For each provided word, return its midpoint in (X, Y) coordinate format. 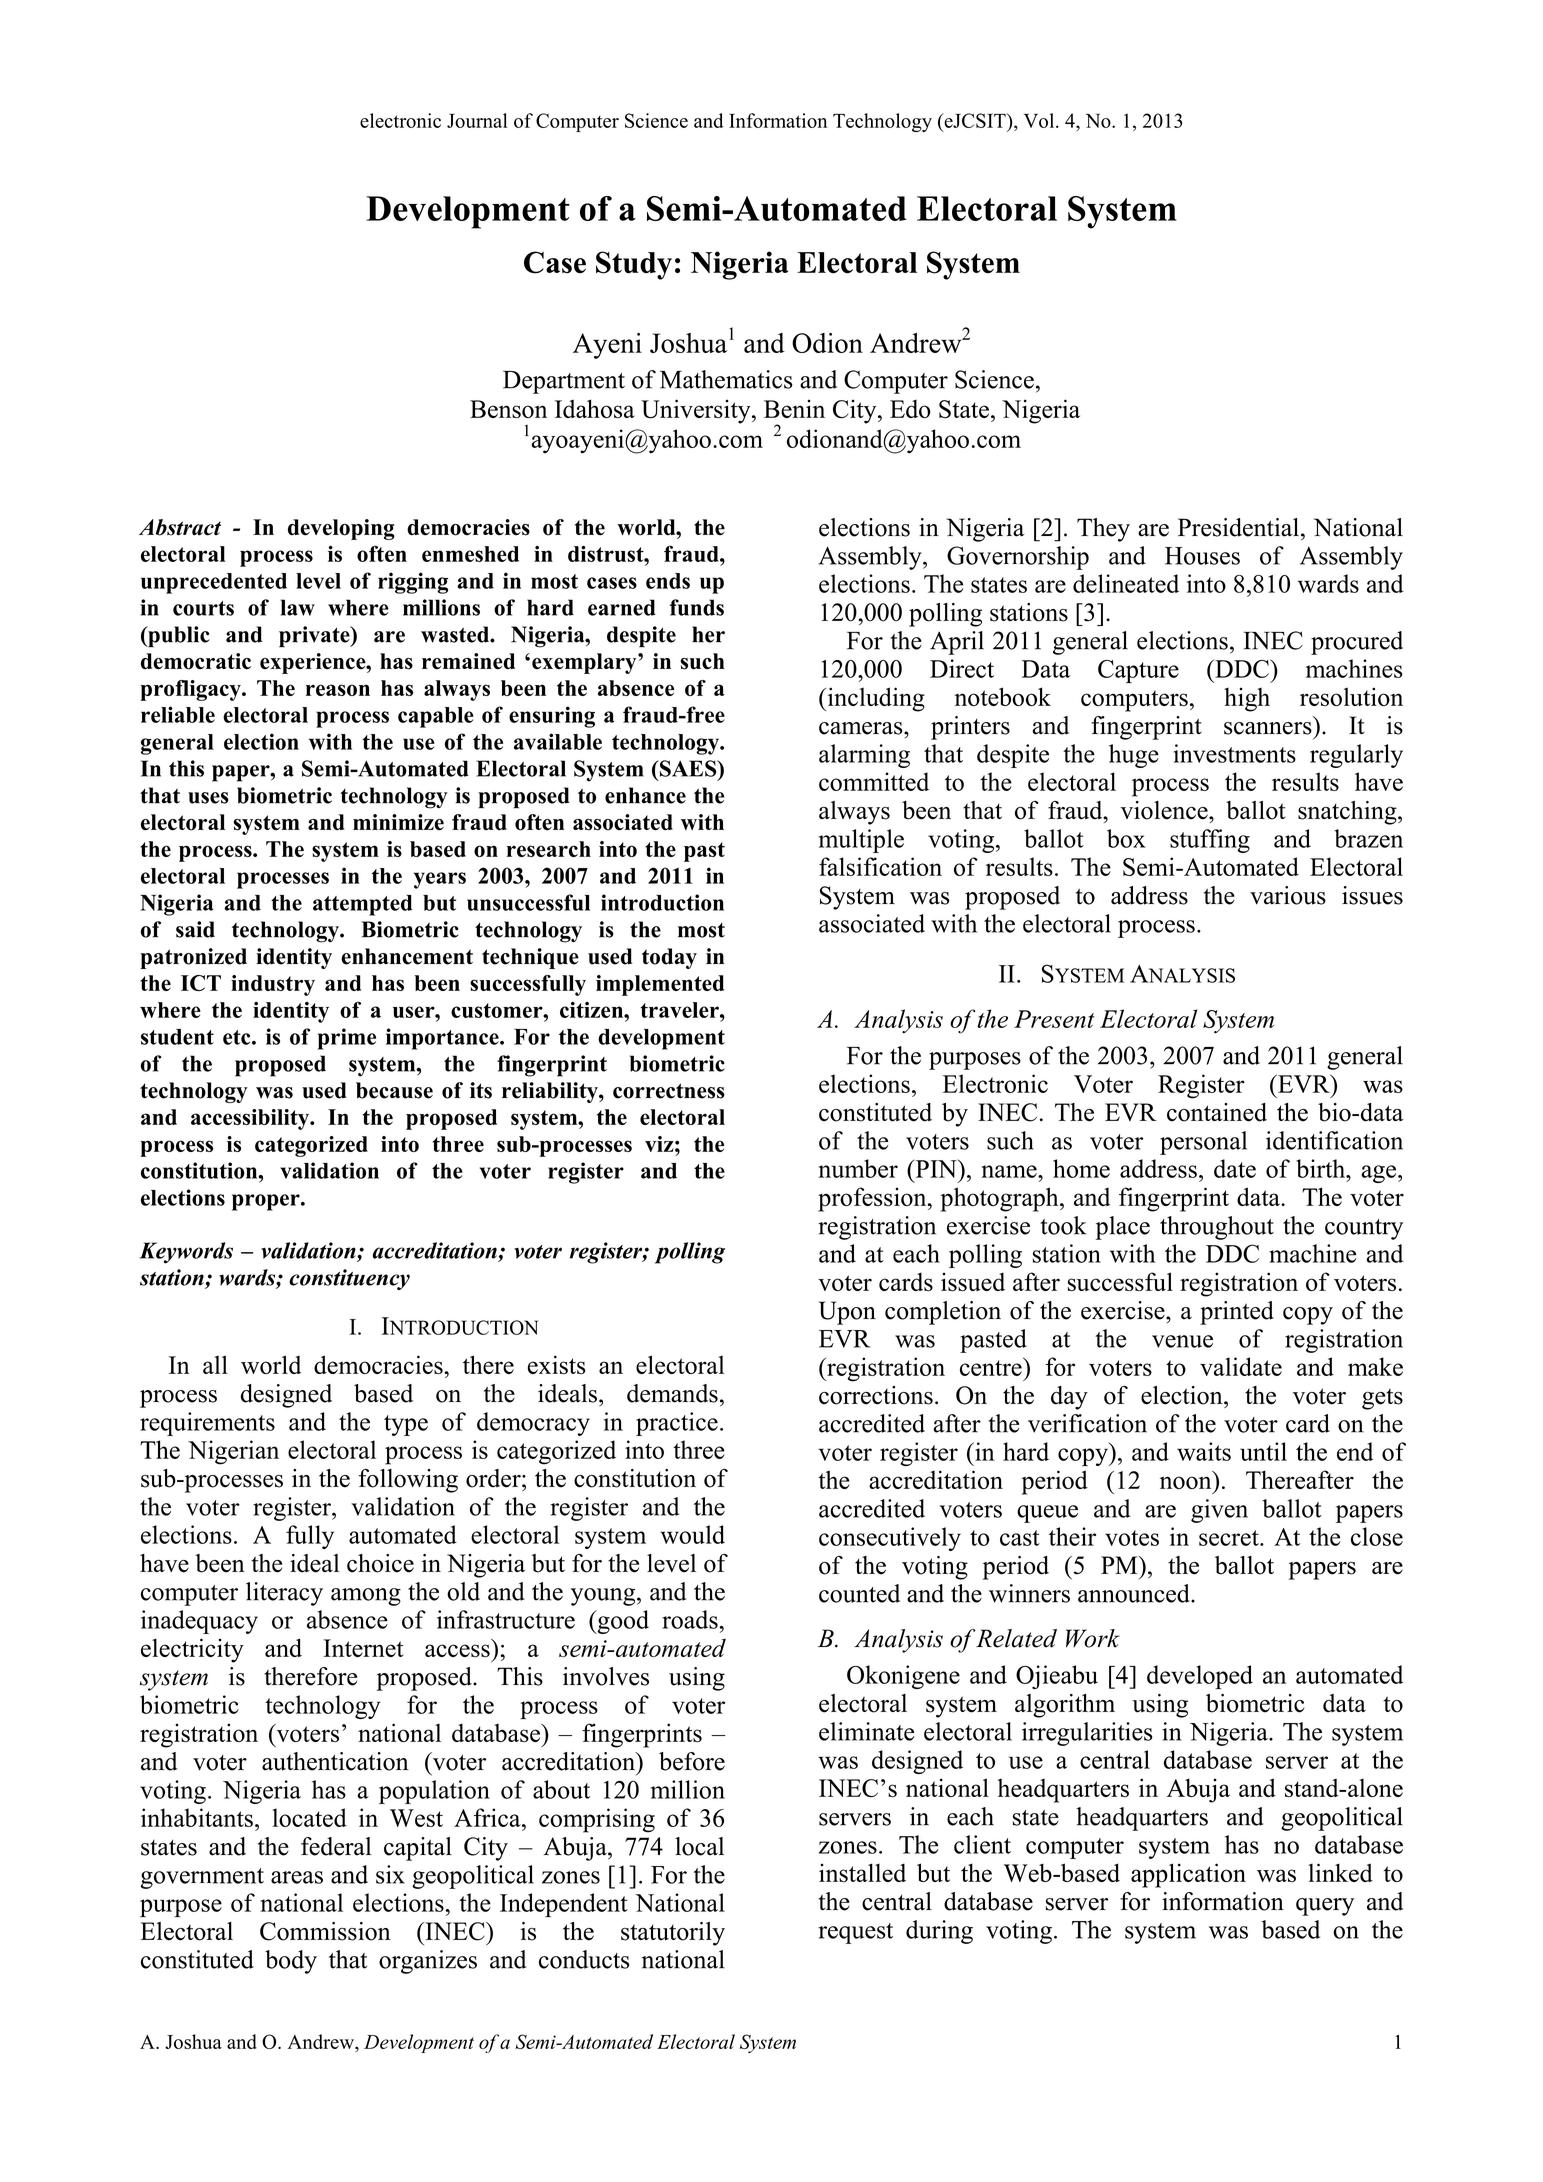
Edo (910, 408)
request (855, 1933)
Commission (325, 1931)
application (1188, 1875)
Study (634, 265)
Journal (477, 120)
